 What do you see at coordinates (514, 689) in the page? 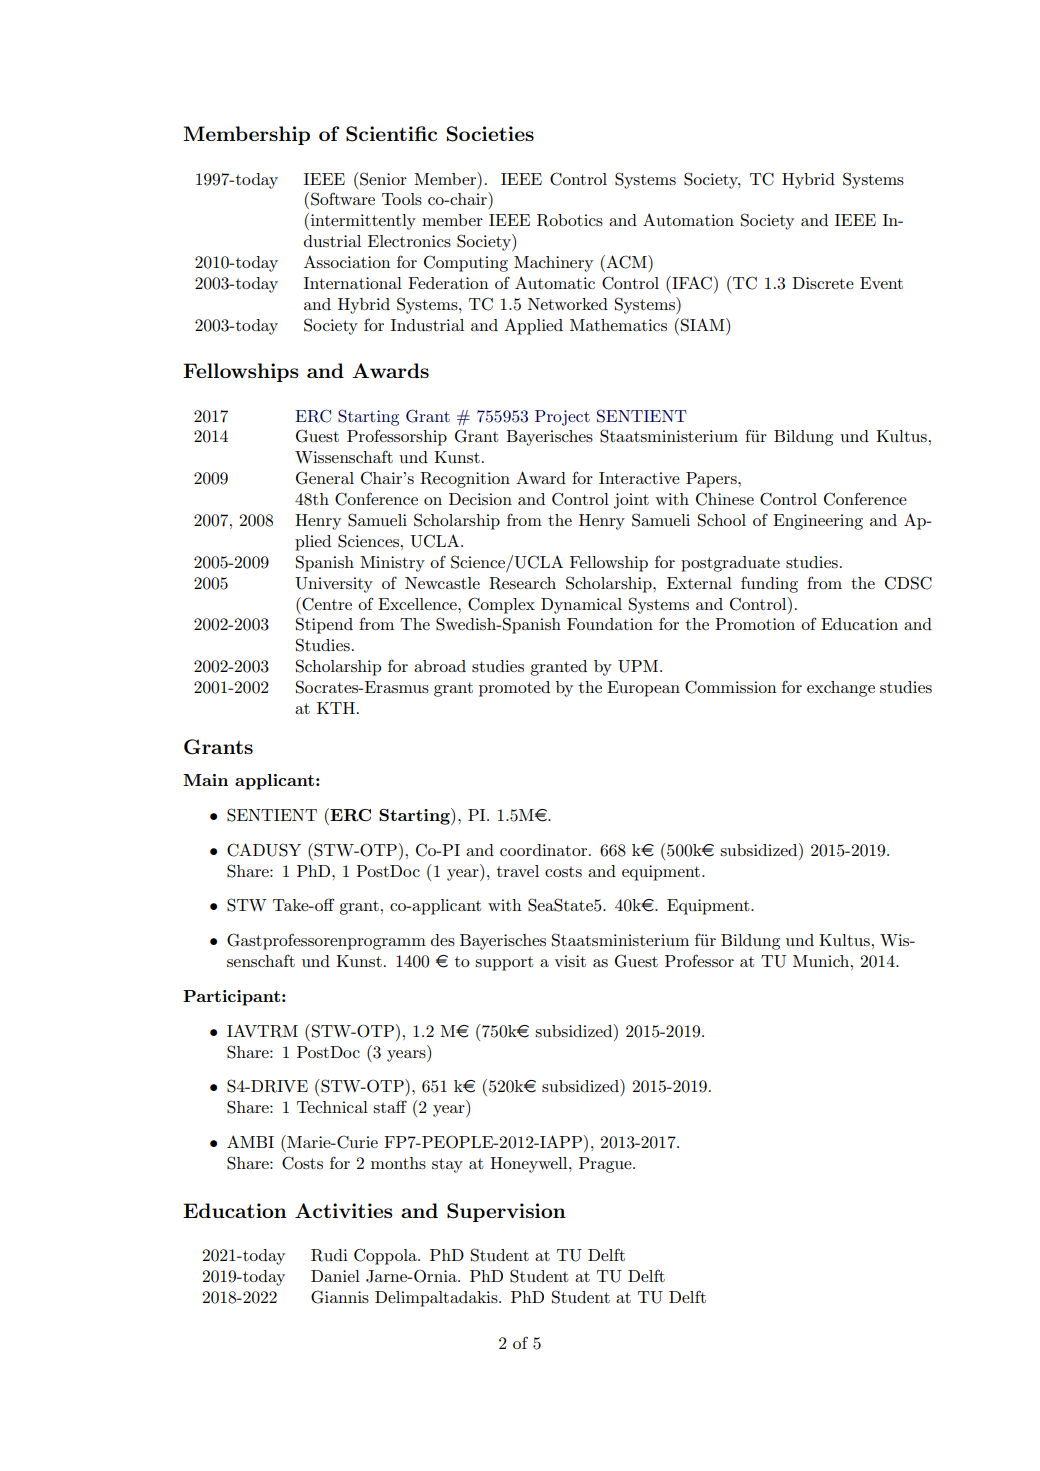
I see `promoted` at bounding box center [514, 689].
